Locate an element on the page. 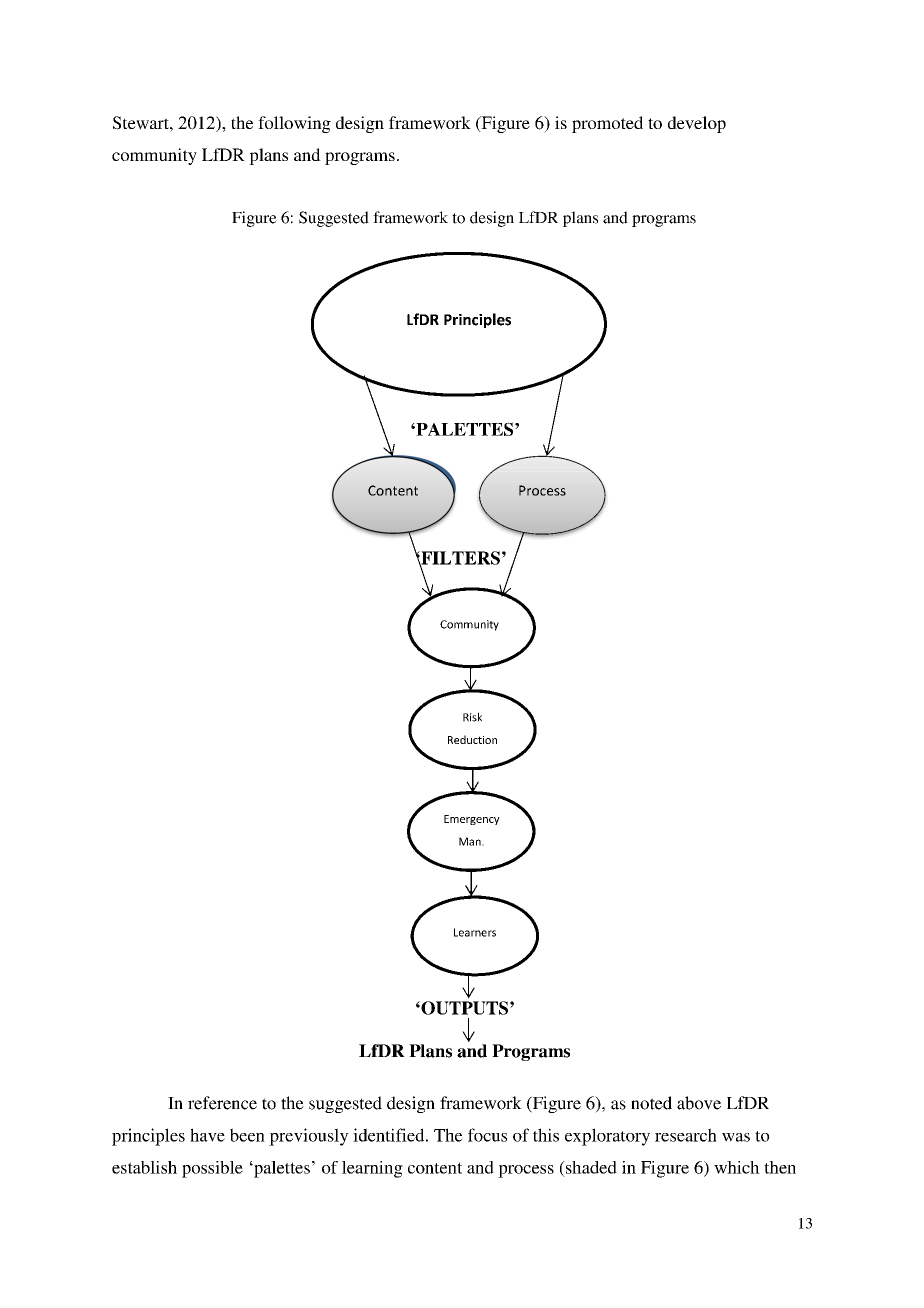 This document has width=924, height=1308. Emergency is located at coordinates (472, 820).
